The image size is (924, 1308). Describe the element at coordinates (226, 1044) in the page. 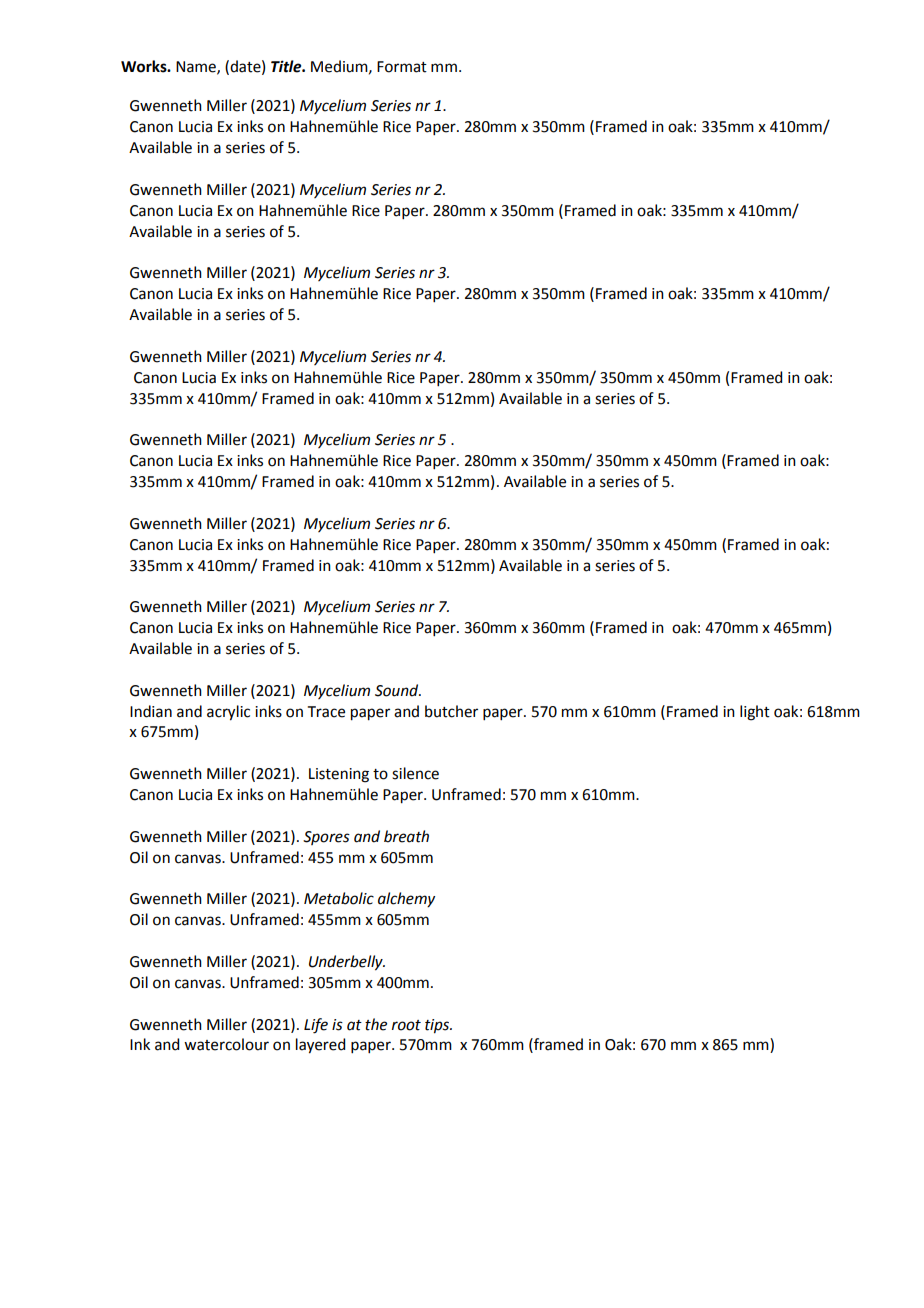

I see `watercolour` at that location.
